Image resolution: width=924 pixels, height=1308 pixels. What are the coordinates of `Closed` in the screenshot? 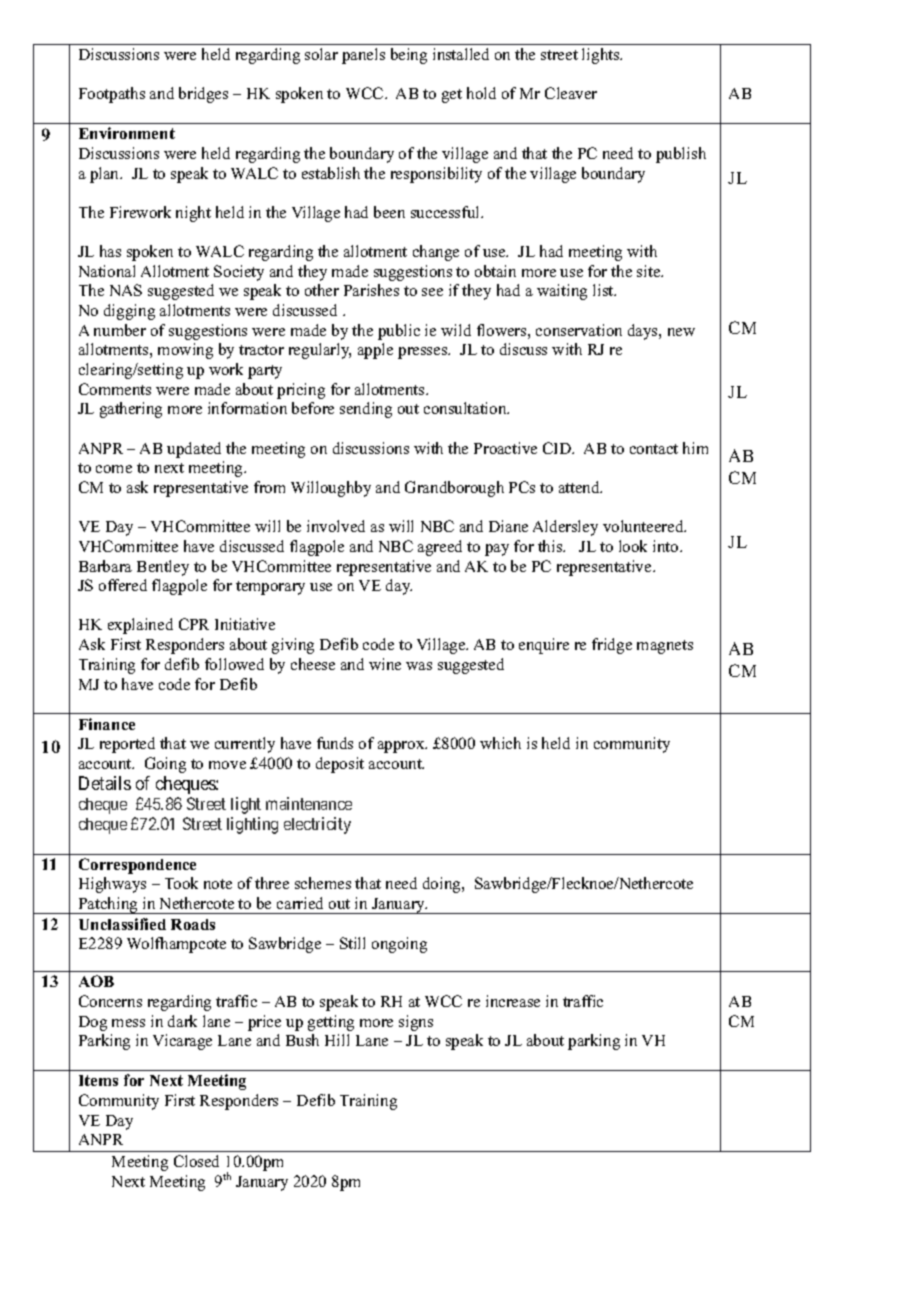 It's located at (196, 1161).
